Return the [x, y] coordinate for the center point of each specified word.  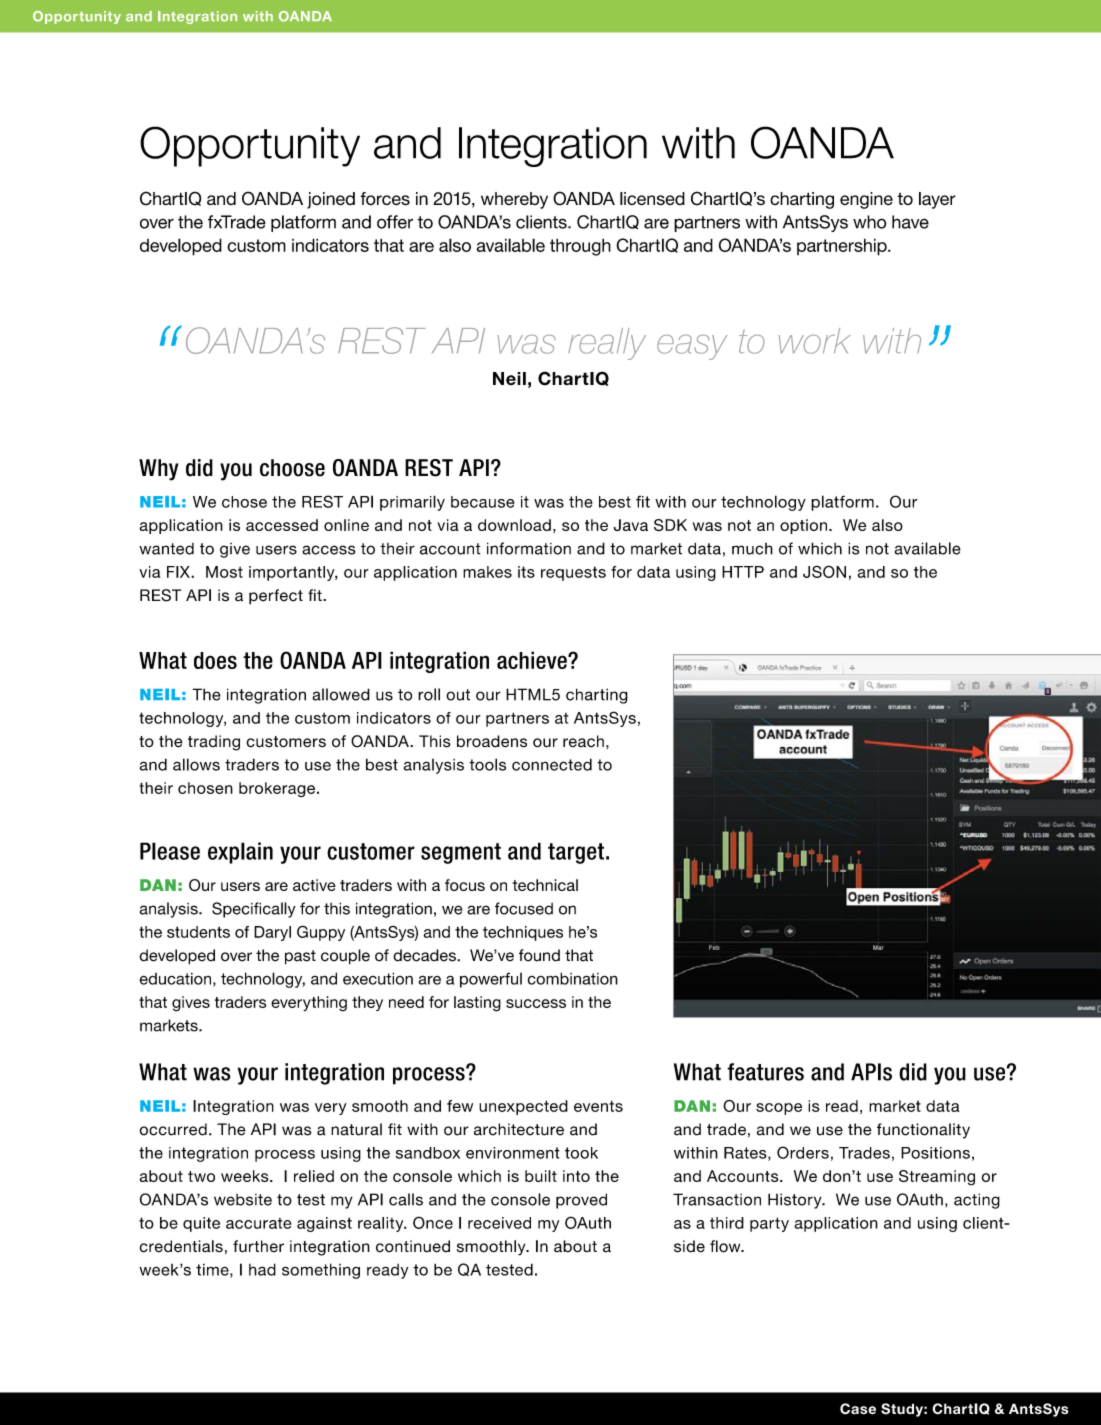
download [514, 525]
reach [583, 741]
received [499, 1223]
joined [331, 200]
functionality [923, 1131]
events [598, 1106]
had [262, 1269]
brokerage [278, 789]
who [869, 222]
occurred [173, 1129]
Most [224, 572]
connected [552, 764]
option [803, 526]
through [580, 247]
